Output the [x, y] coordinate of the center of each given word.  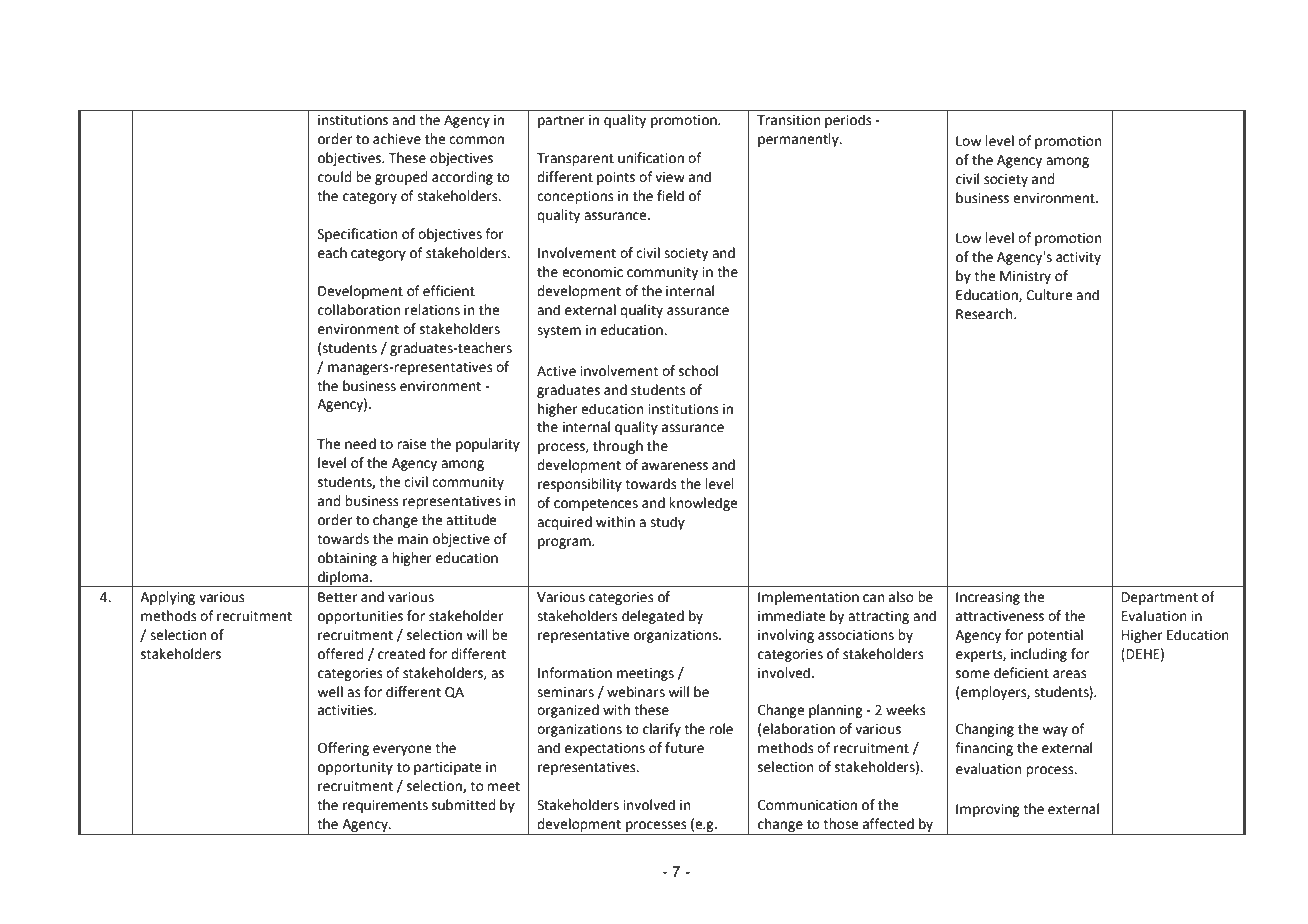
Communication [807, 805]
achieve [397, 139]
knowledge [703, 504]
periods [848, 121]
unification [651, 158]
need [360, 444]
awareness [675, 466]
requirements [385, 806]
